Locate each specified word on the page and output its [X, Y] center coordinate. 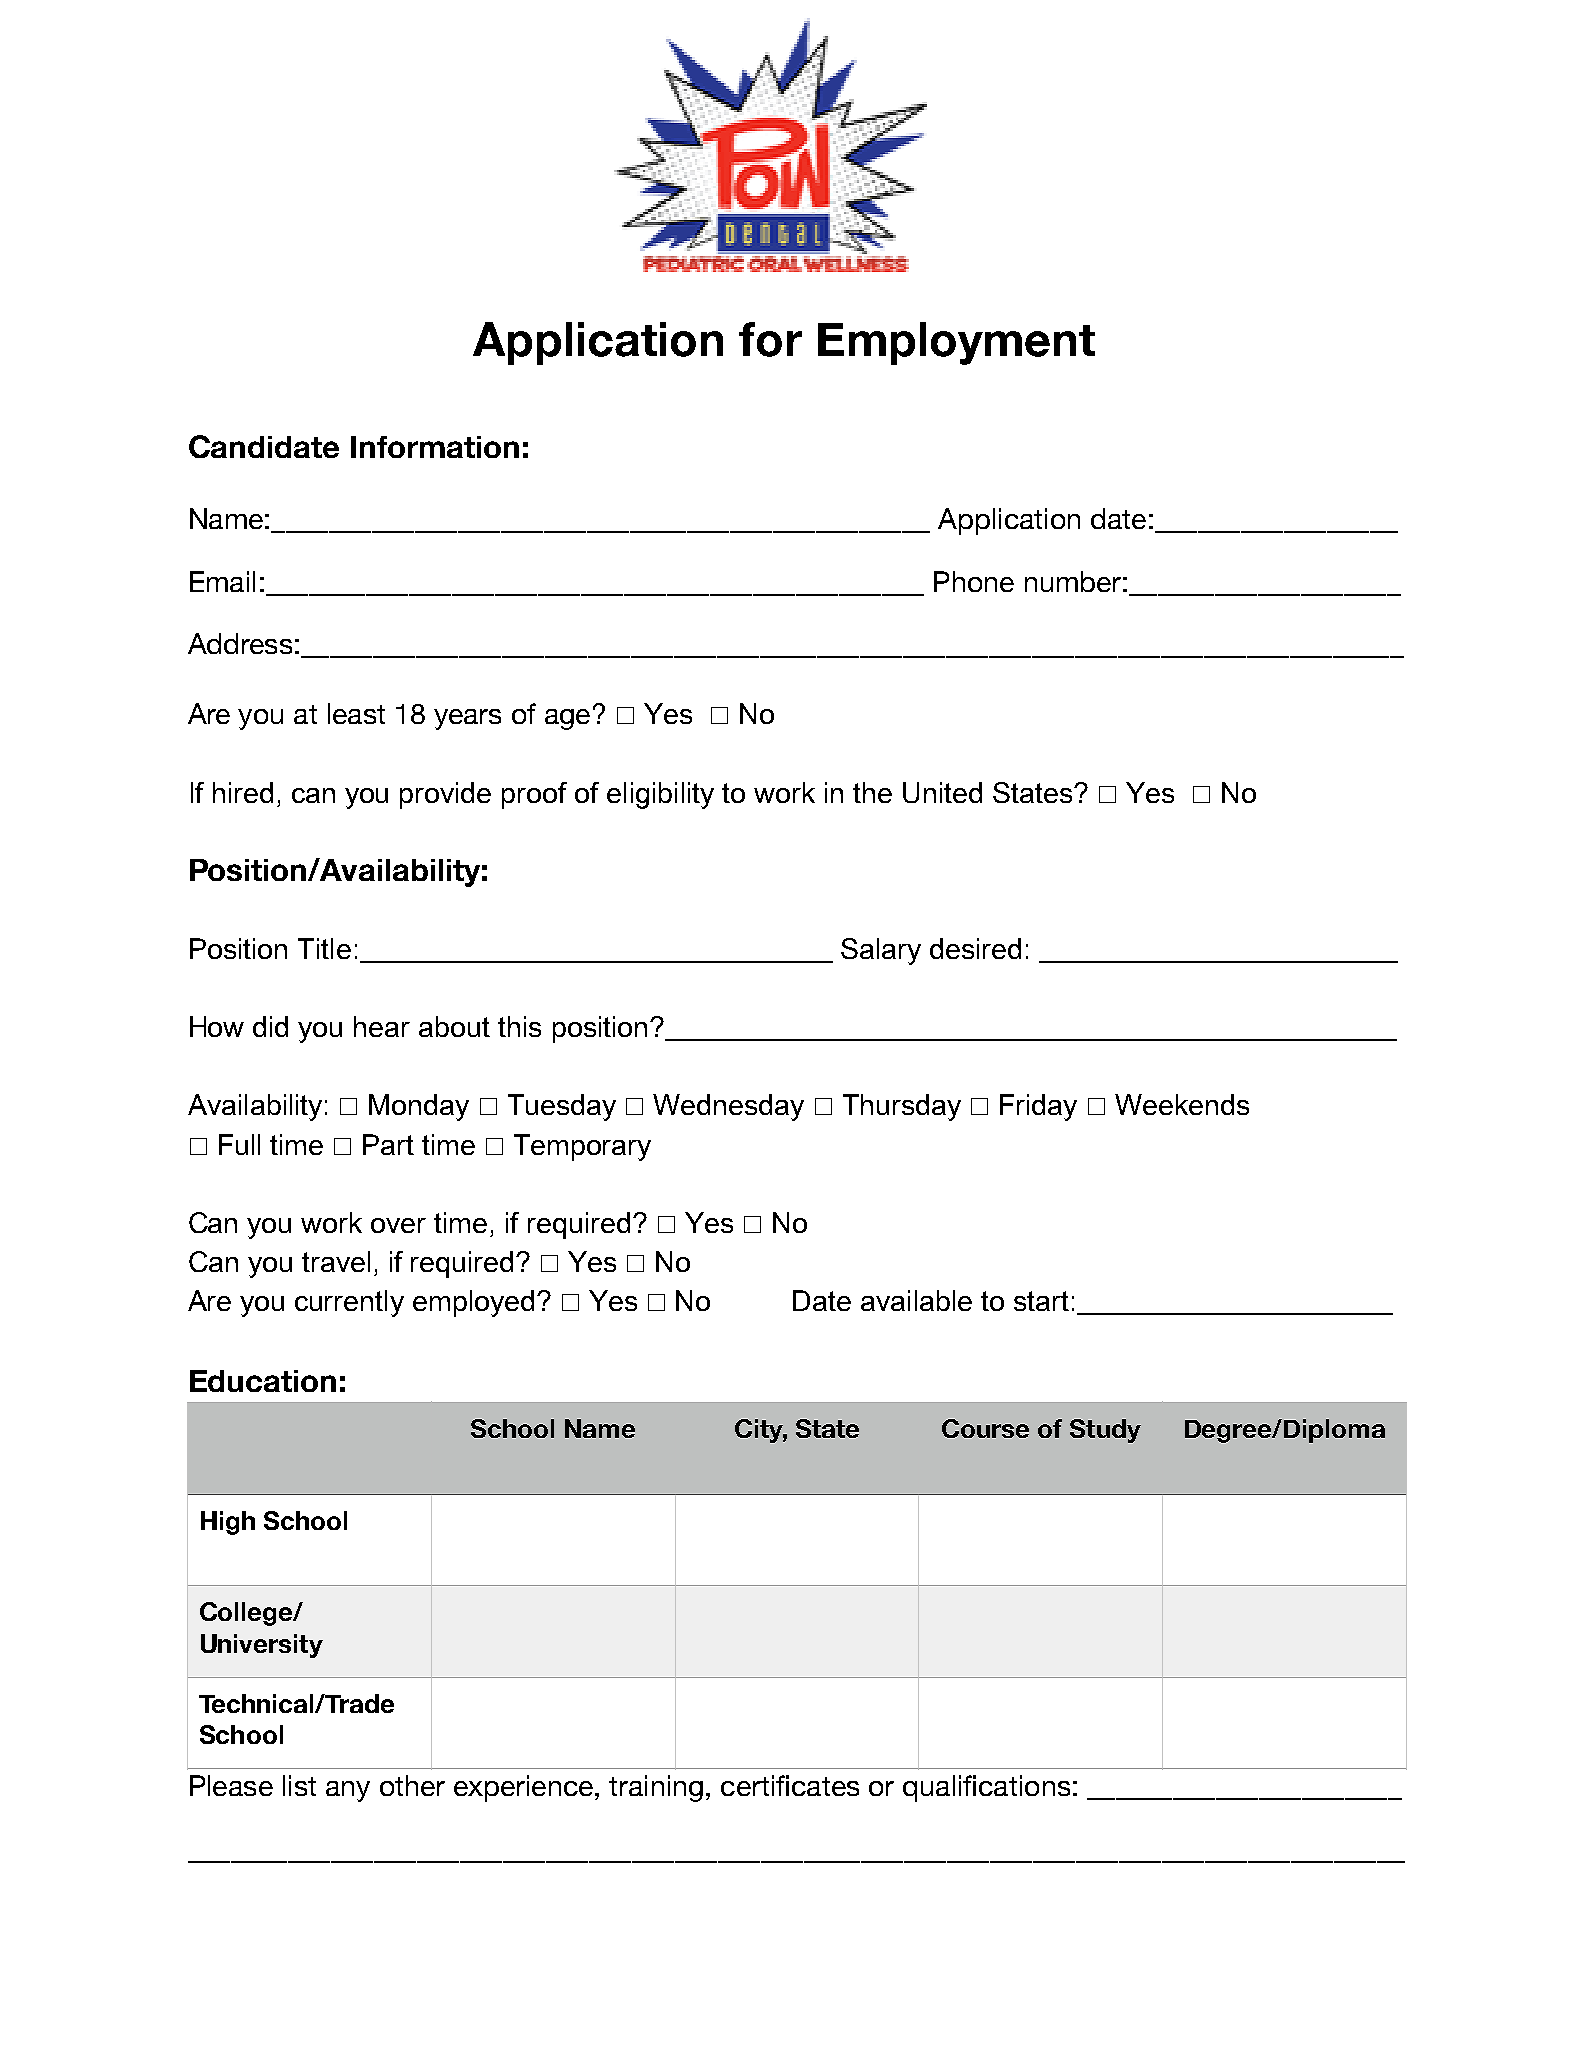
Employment [956, 343]
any [348, 1791]
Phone [974, 581]
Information [435, 447]
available [916, 1300]
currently [349, 1303]
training [656, 1788]
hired [243, 792]
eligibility [660, 795]
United [942, 792]
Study [1105, 1431]
